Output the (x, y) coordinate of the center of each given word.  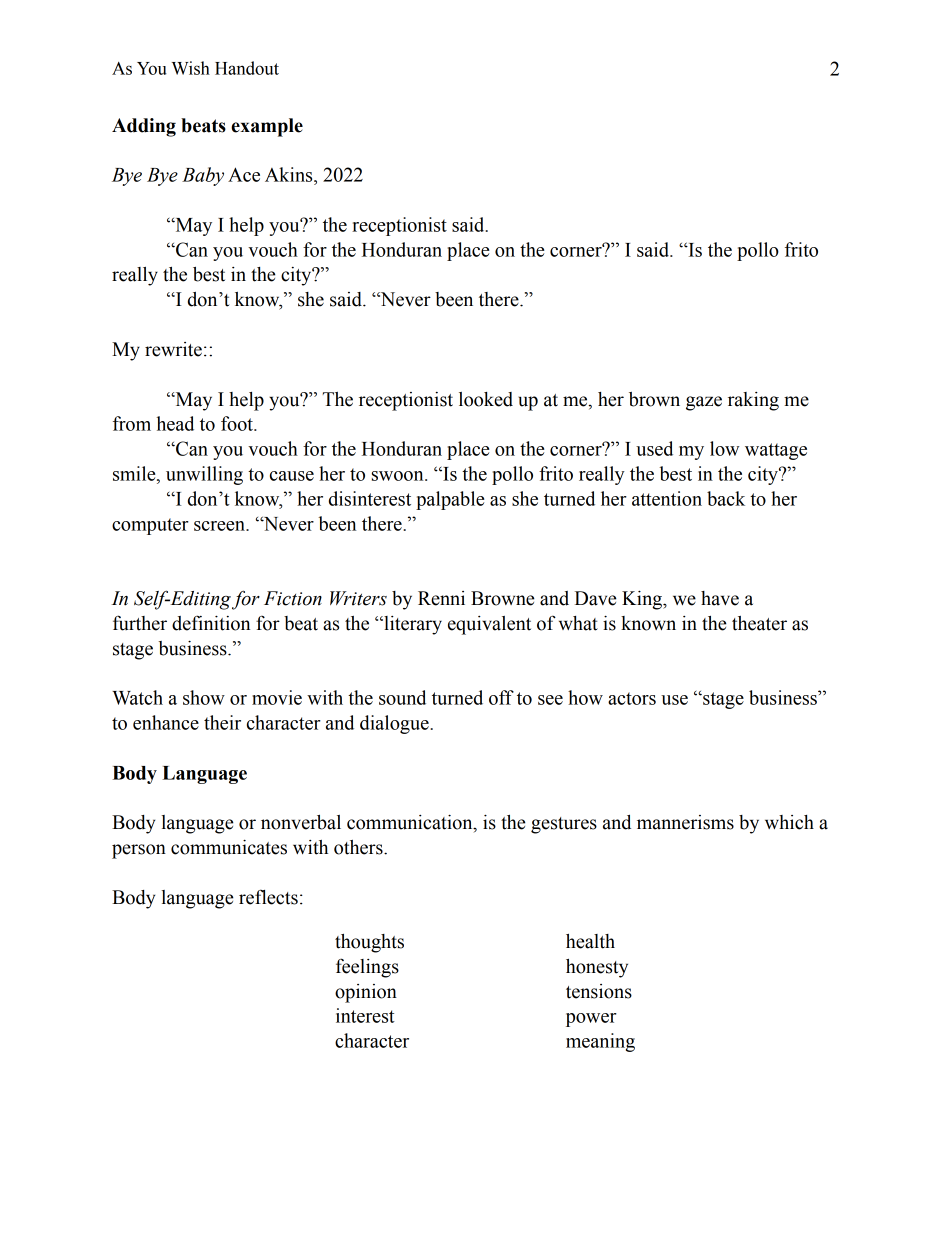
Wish (191, 68)
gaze (704, 403)
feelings (367, 968)
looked (486, 399)
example (267, 127)
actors (632, 698)
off (501, 697)
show (204, 697)
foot (238, 423)
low (724, 448)
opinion (366, 993)
